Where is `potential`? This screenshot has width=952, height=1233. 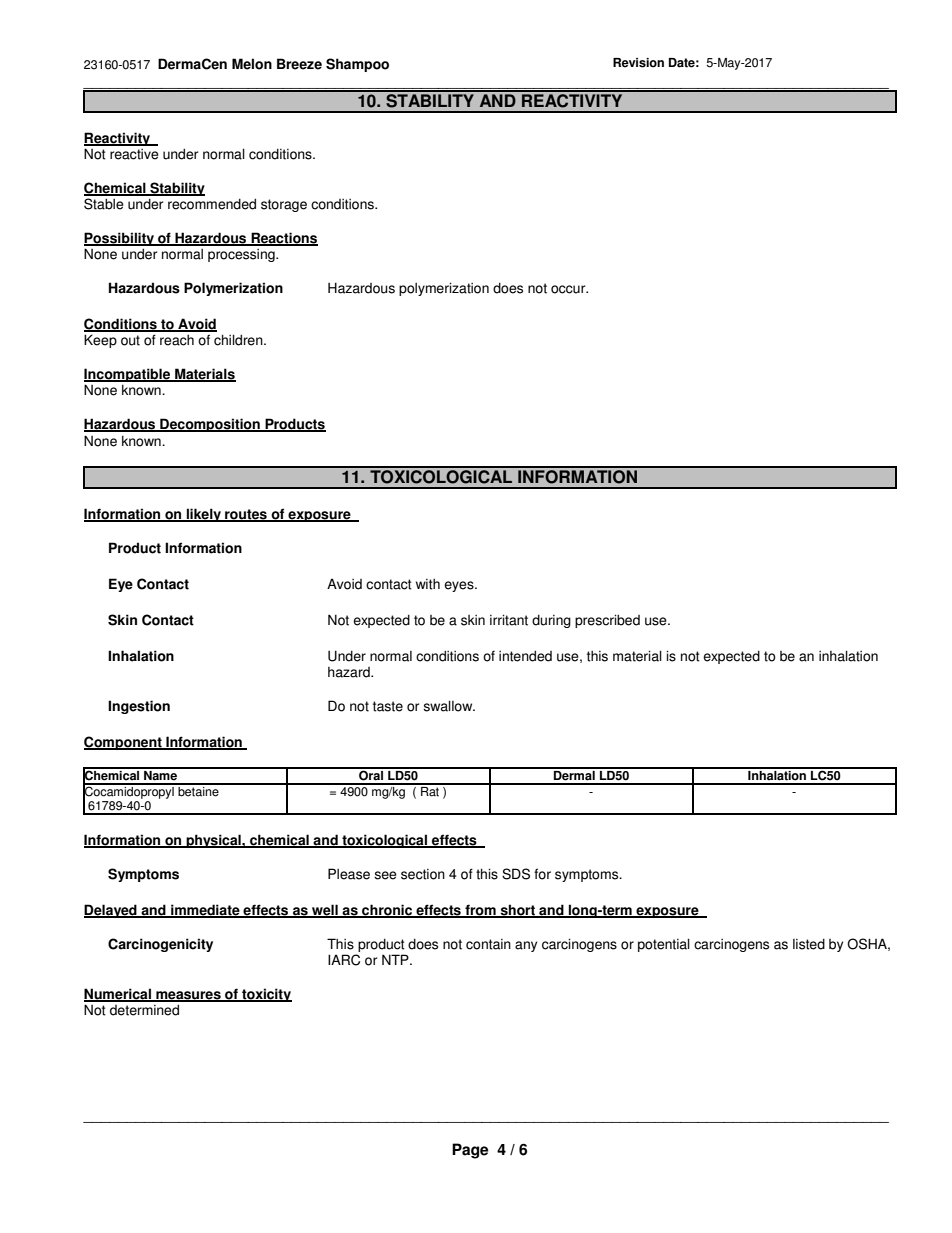
potential is located at coordinates (664, 945).
